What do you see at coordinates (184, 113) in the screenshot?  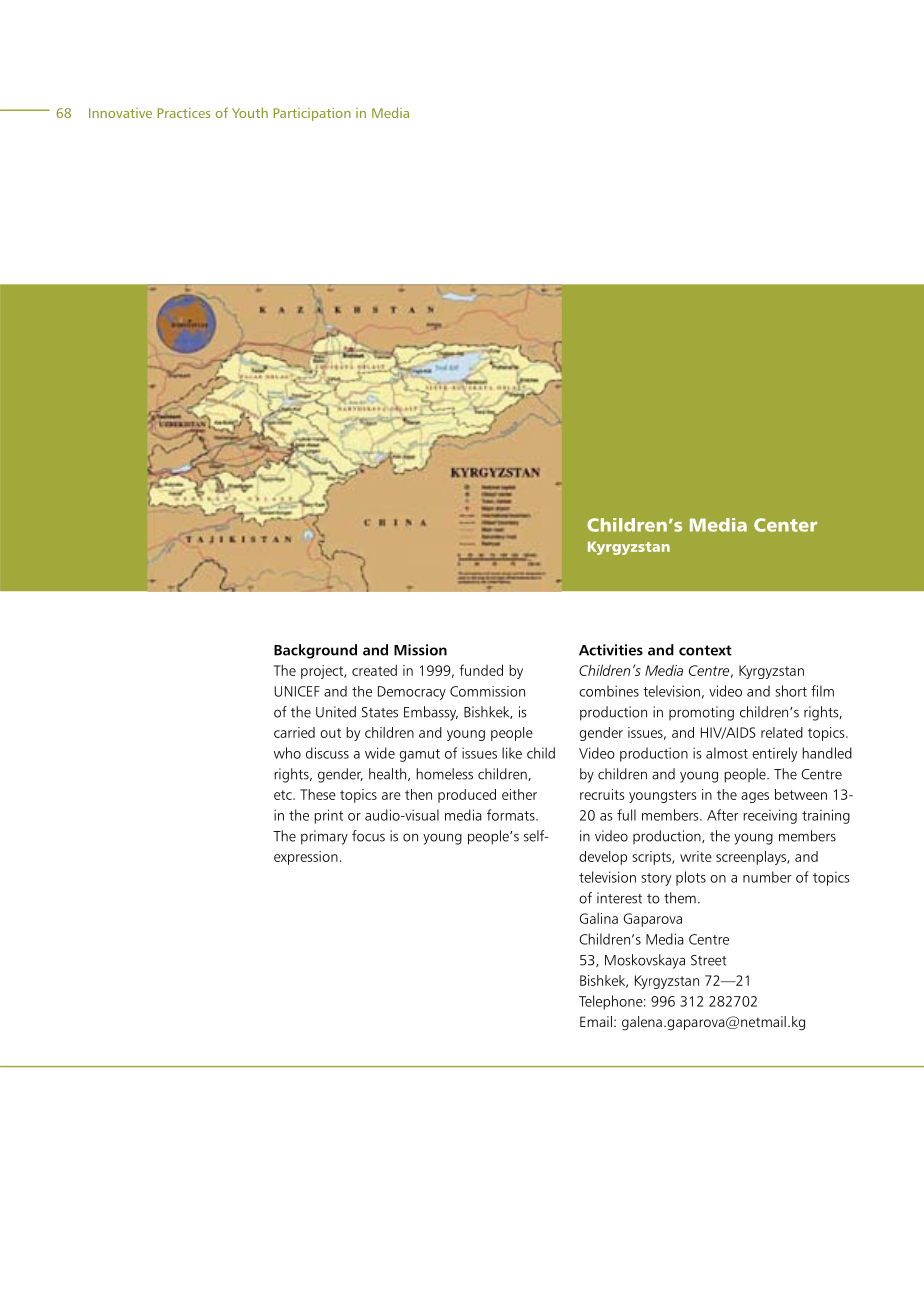 I see `Practices` at bounding box center [184, 113].
